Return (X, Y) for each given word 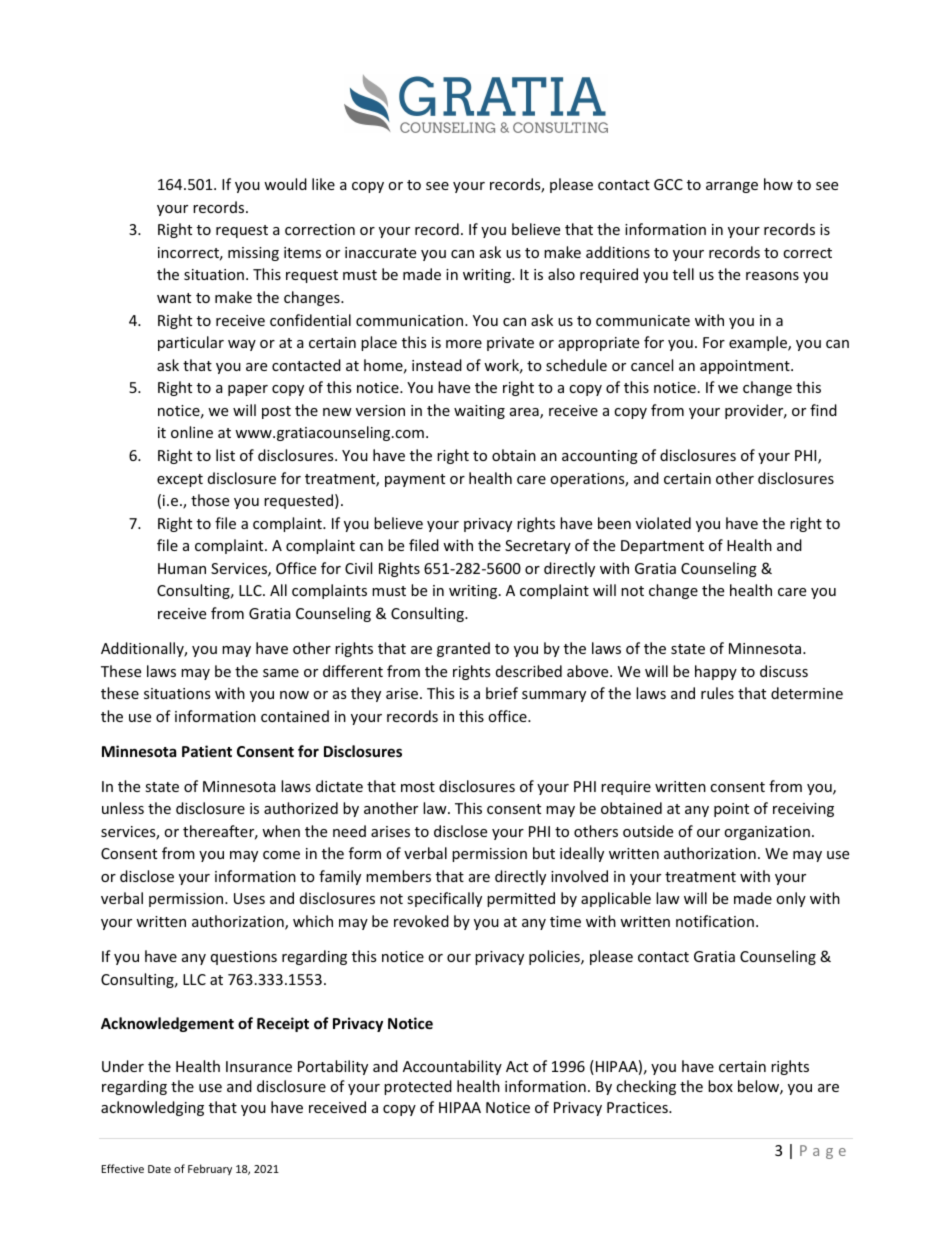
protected (418, 1087)
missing (253, 254)
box (720, 1086)
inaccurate (380, 252)
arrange (732, 187)
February (210, 1169)
